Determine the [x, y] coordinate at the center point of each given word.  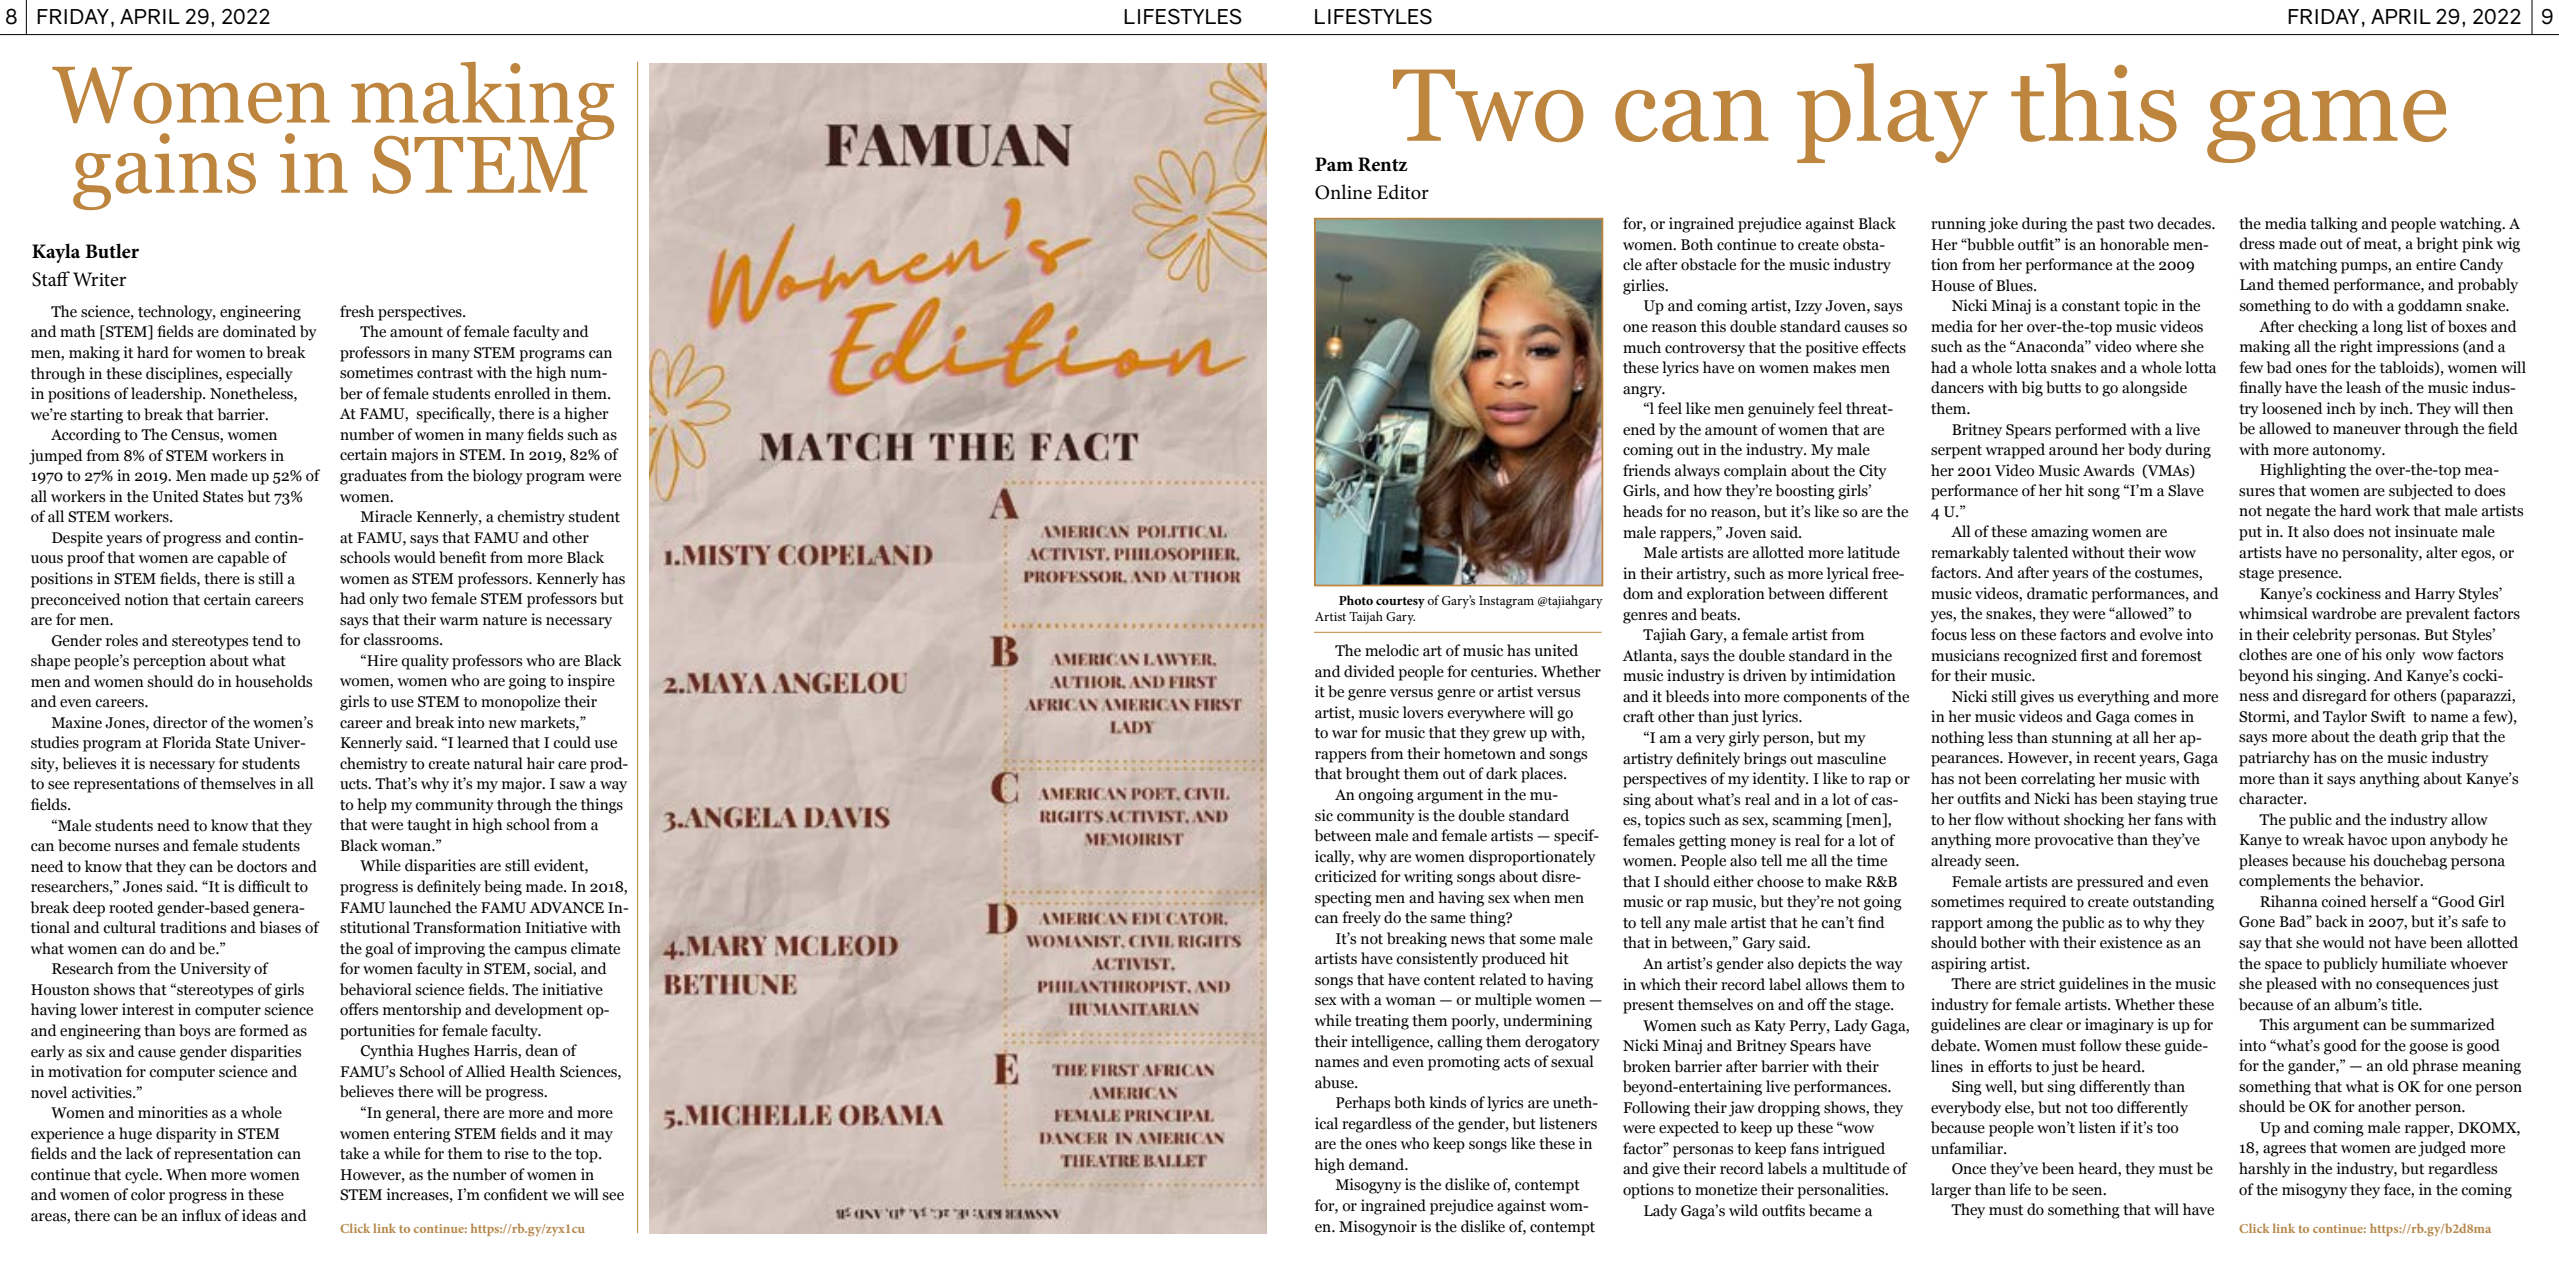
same [1448, 919]
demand [1378, 1164]
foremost [2171, 655]
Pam [1334, 164]
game [2327, 126]
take [354, 1153]
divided [1369, 671]
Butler [112, 251]
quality [425, 662]
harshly [2264, 1170]
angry [1643, 392]
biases [280, 927]
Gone [2257, 922]
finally [2260, 389]
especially [259, 375]
